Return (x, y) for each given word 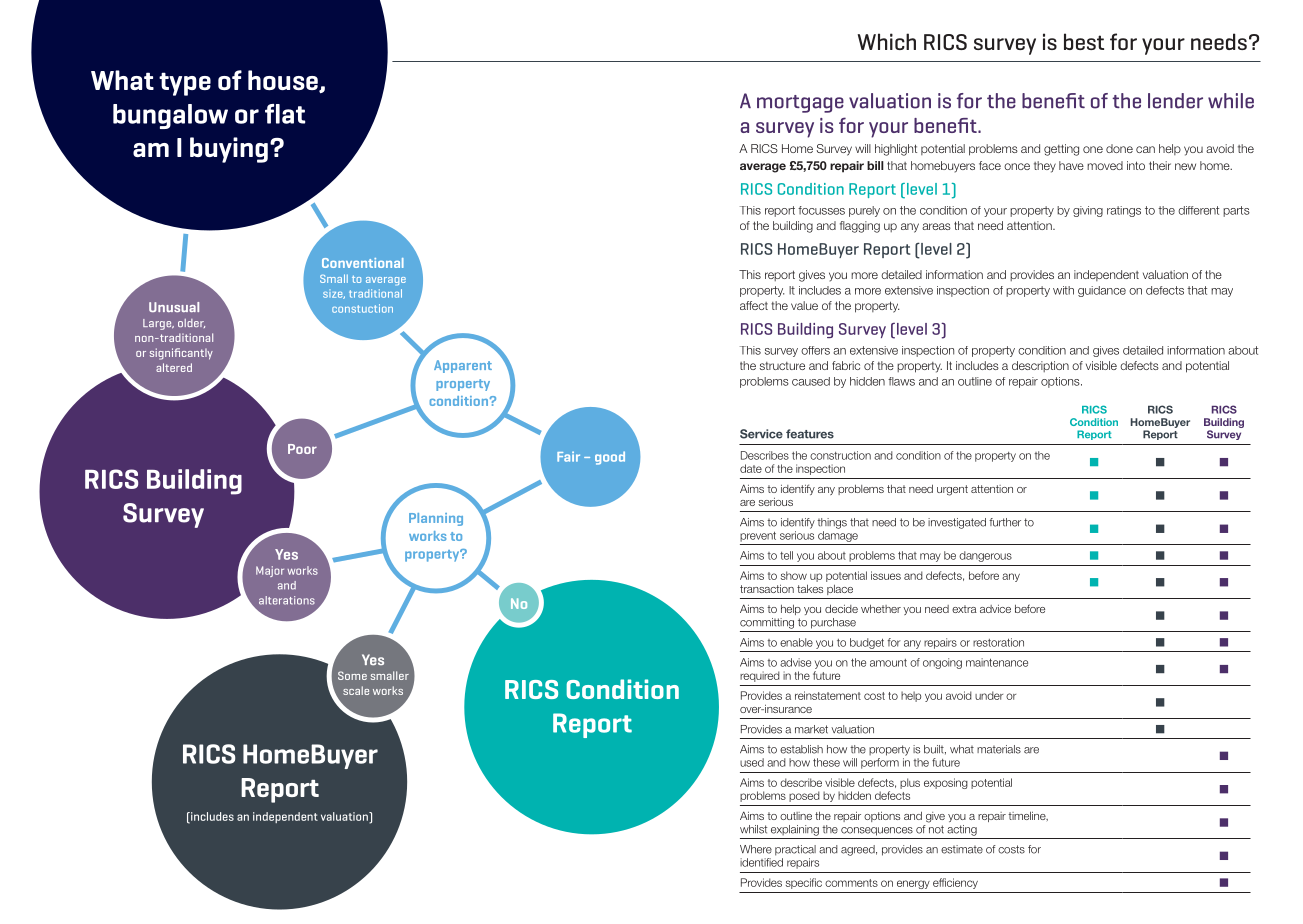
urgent (952, 490)
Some (352, 675)
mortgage (800, 104)
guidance (1102, 291)
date (751, 468)
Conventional (363, 263)
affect (754, 305)
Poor (302, 449)
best (1084, 41)
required (760, 676)
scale (356, 690)
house (284, 81)
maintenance (997, 662)
